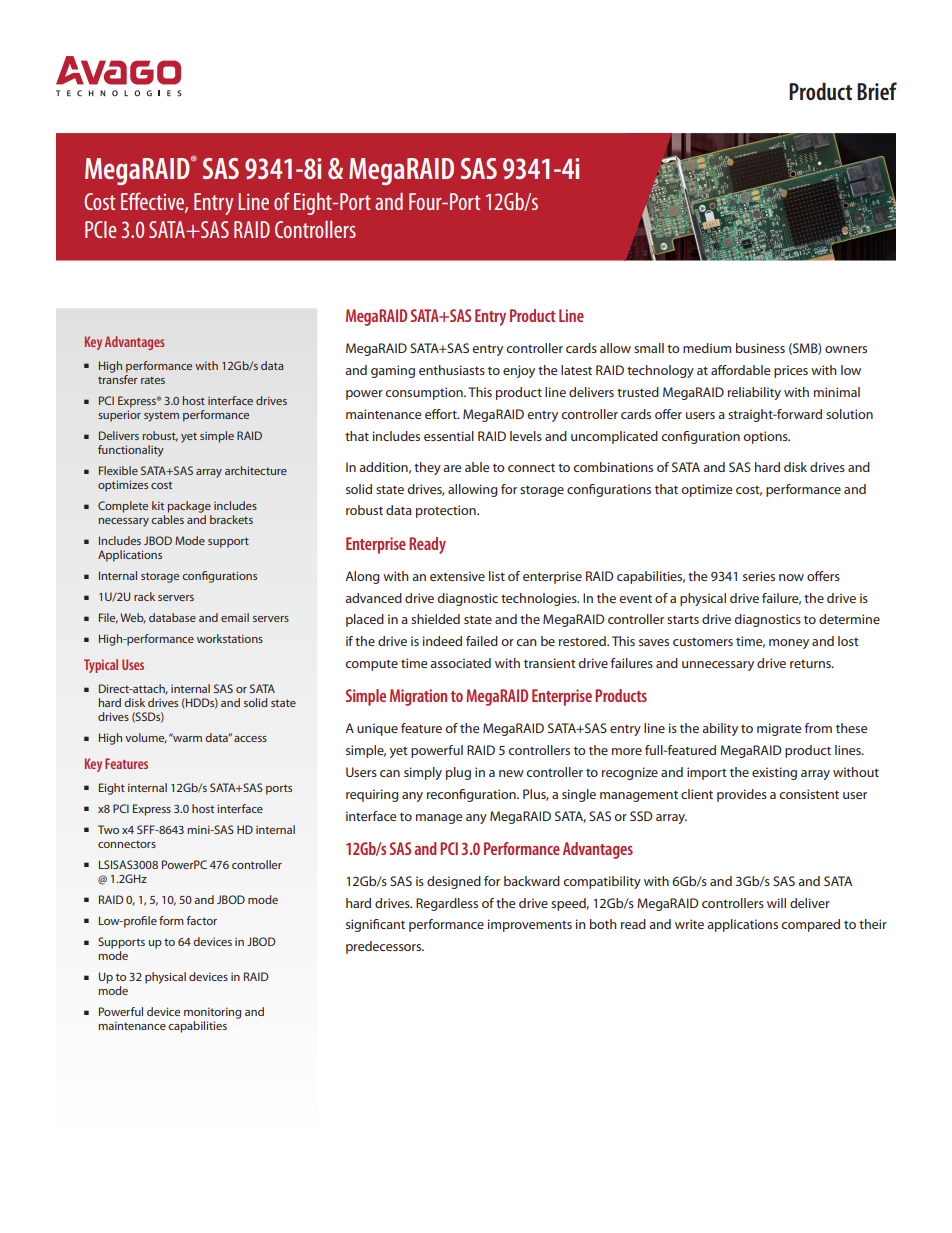 This document has width=952, height=1233. Describe the element at coordinates (760, 348) in the document. I see `business` at that location.
